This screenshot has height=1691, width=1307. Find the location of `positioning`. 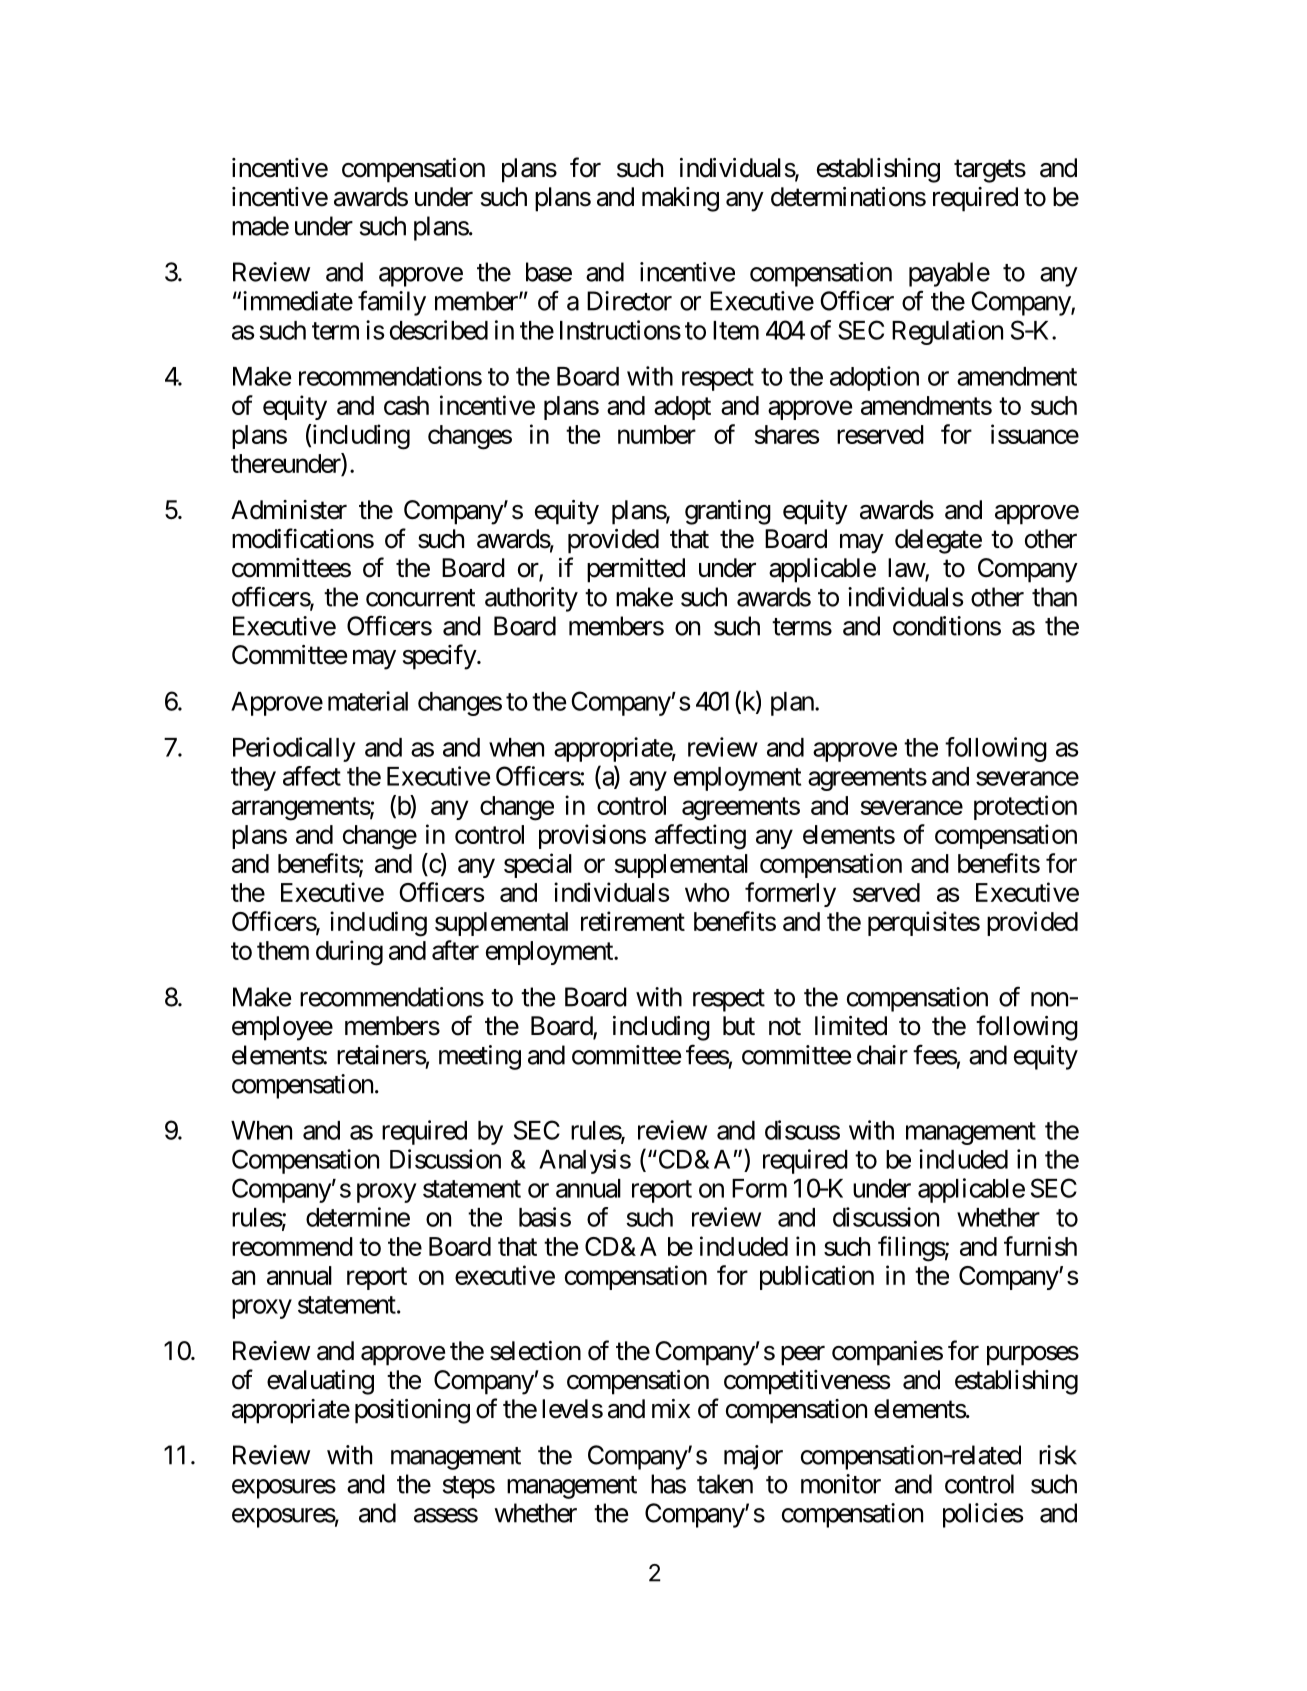

positioning is located at coordinates (412, 1411).
